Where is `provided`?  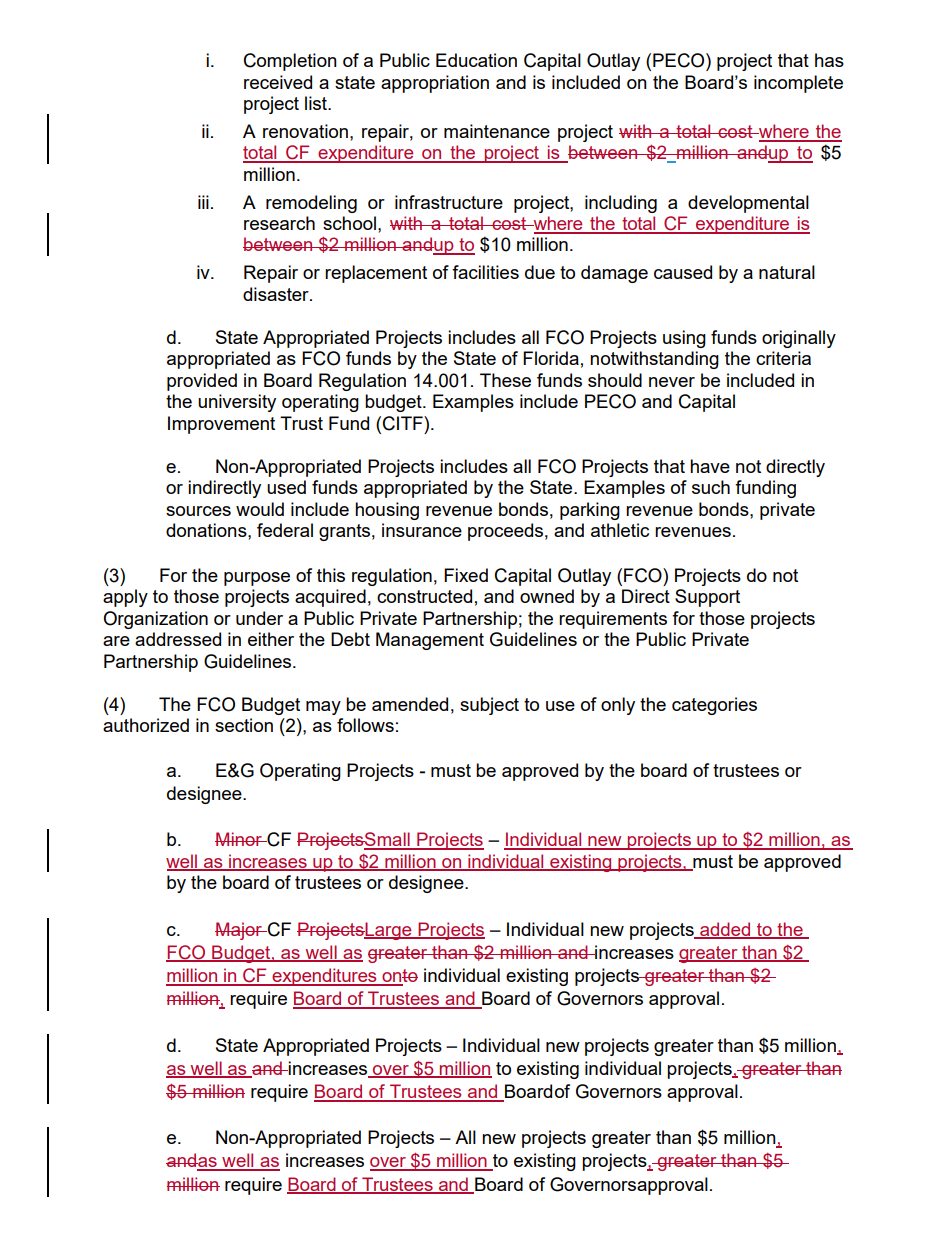
provided is located at coordinates (202, 382).
